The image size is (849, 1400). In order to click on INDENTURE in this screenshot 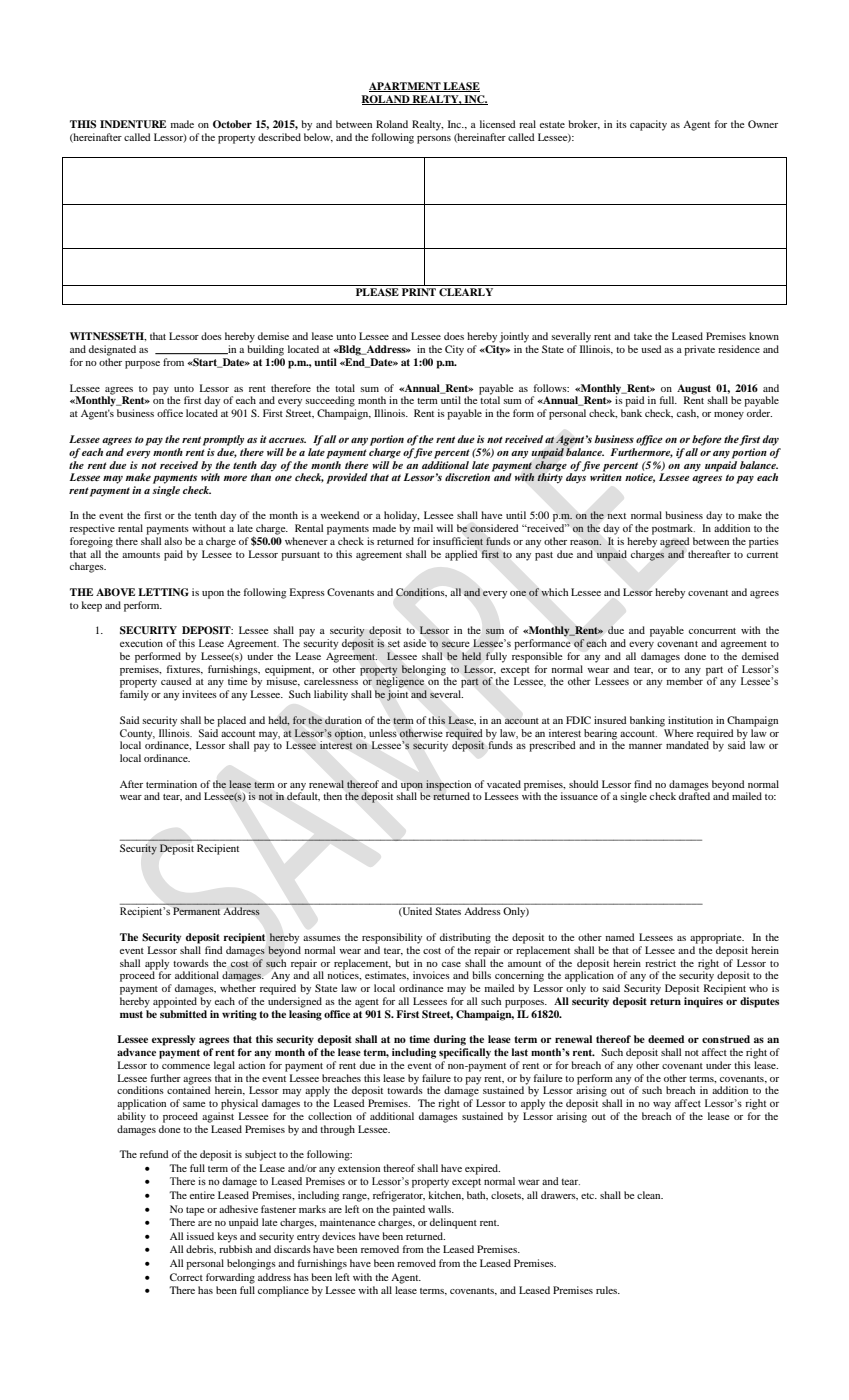, I will do `click(133, 124)`.
